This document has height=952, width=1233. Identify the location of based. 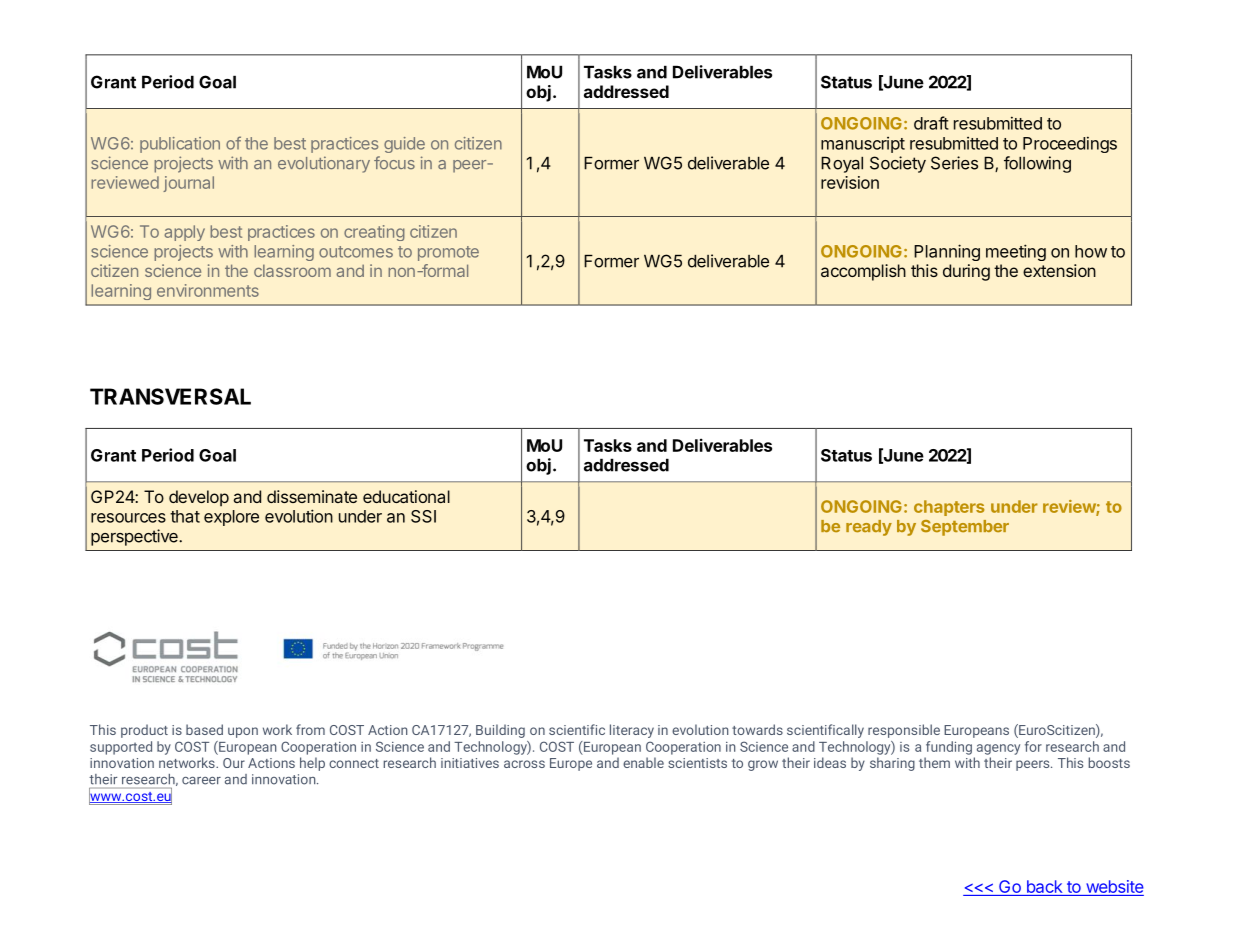
(204, 729).
